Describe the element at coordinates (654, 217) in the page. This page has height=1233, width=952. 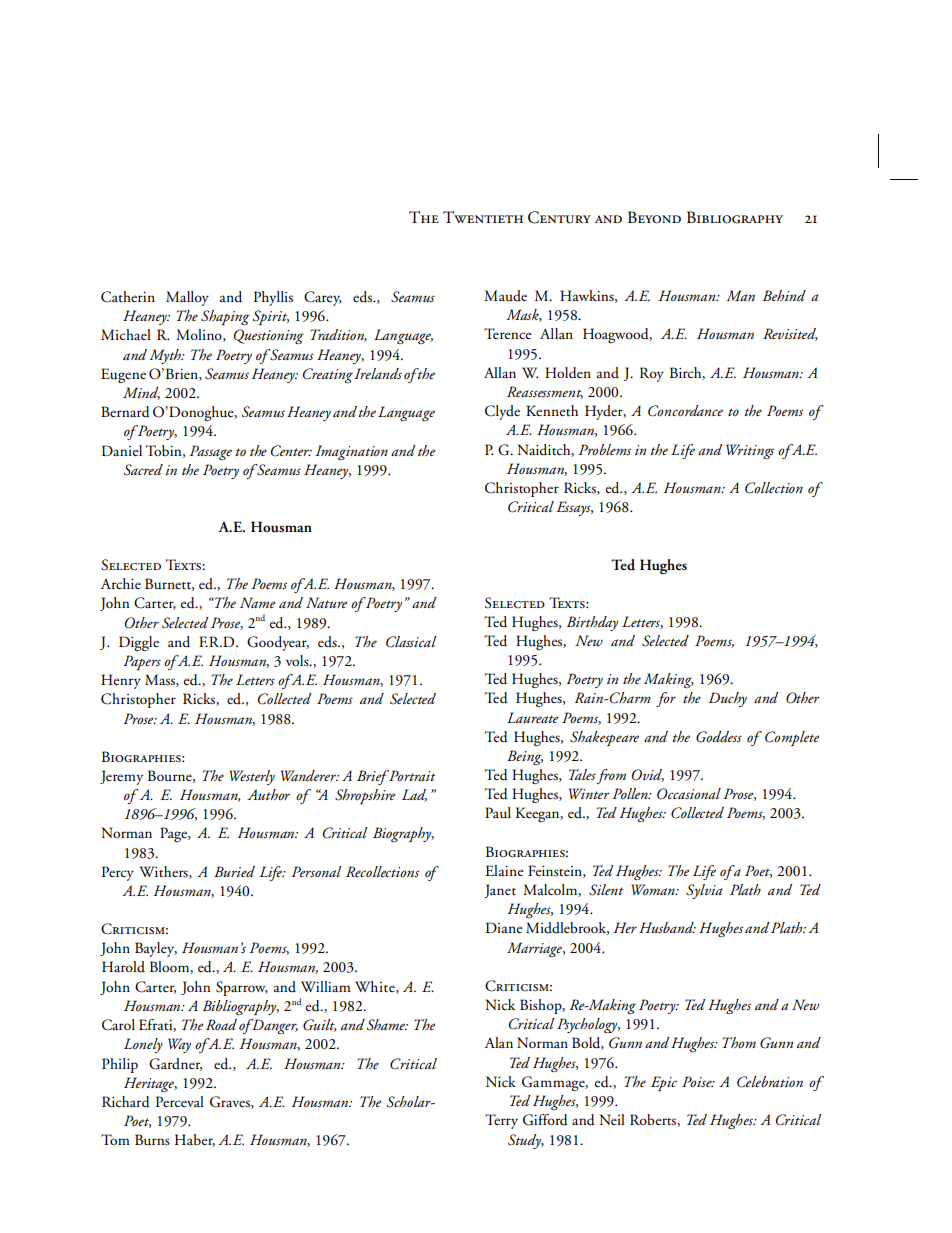
I see `Beyond` at that location.
